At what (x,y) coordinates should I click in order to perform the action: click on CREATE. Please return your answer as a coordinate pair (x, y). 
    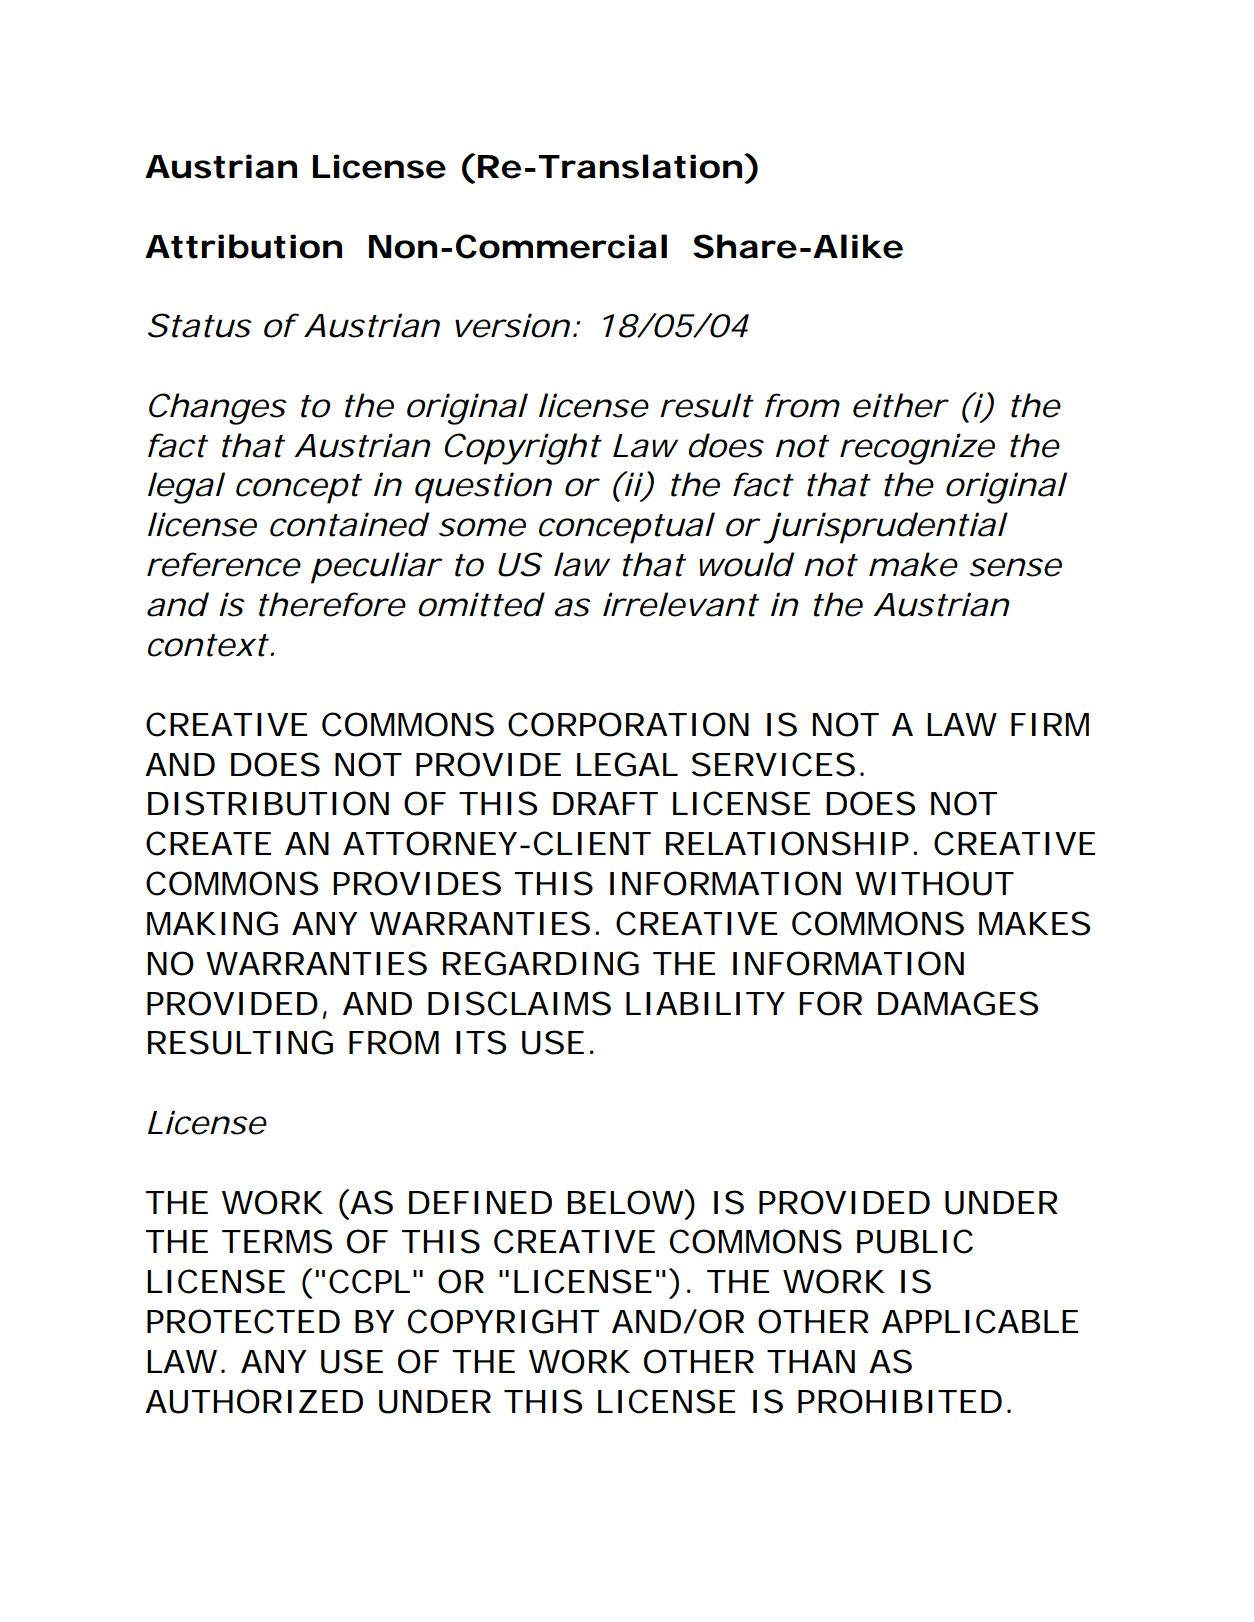
    Looking at the image, I should click on (208, 843).
